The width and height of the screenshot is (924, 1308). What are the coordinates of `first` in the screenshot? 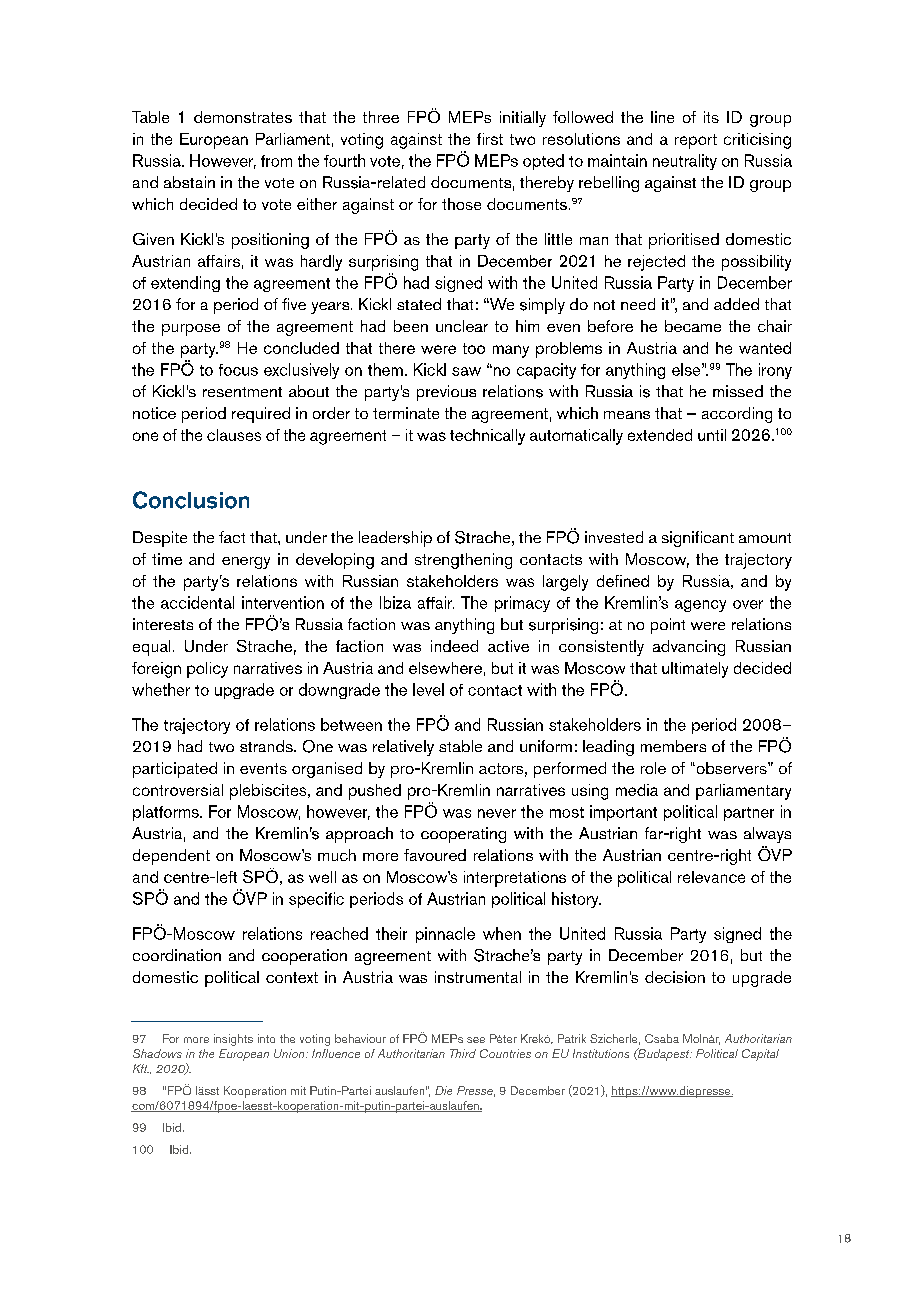 It's located at (490, 139).
